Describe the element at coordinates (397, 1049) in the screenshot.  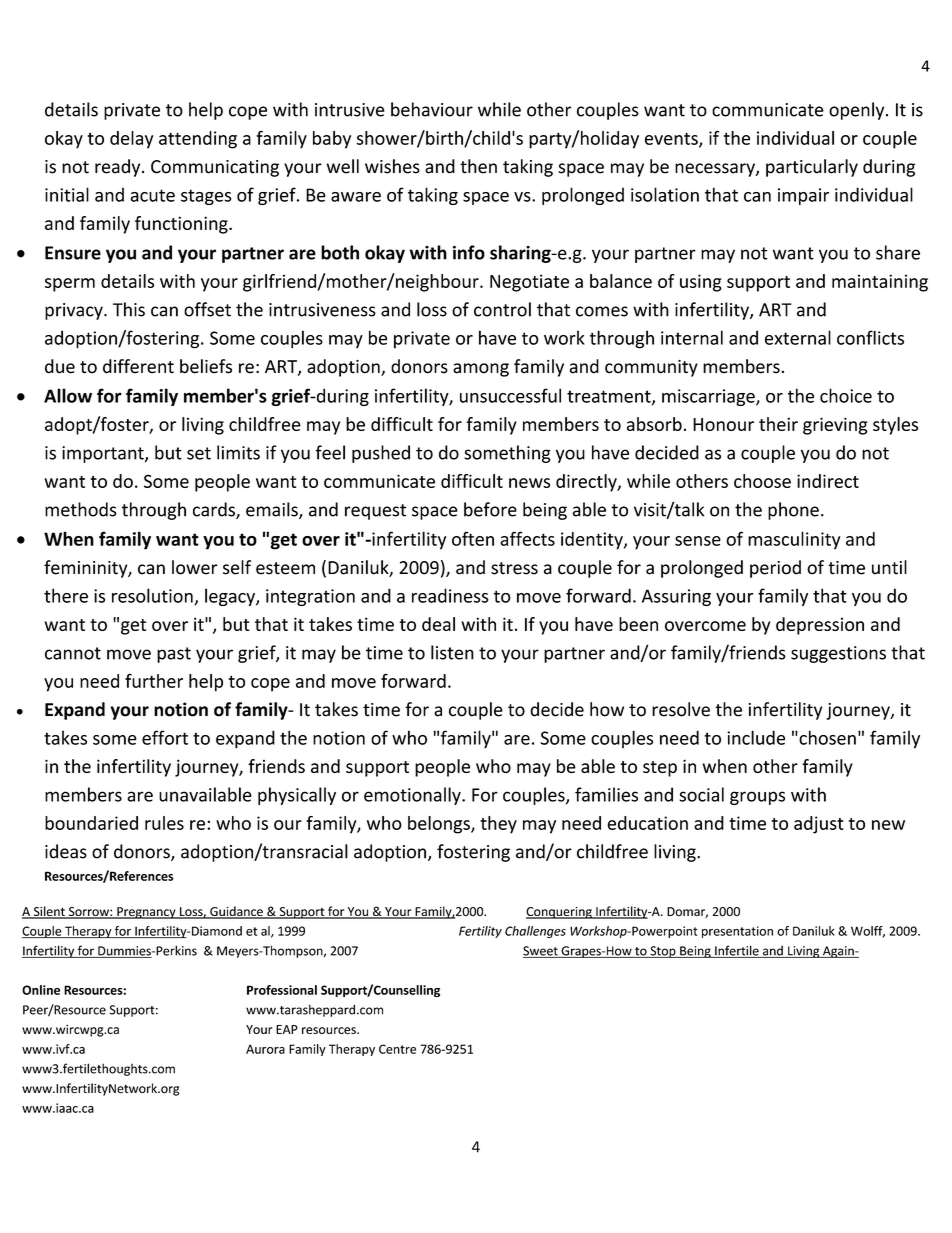
I see `Centre` at that location.
